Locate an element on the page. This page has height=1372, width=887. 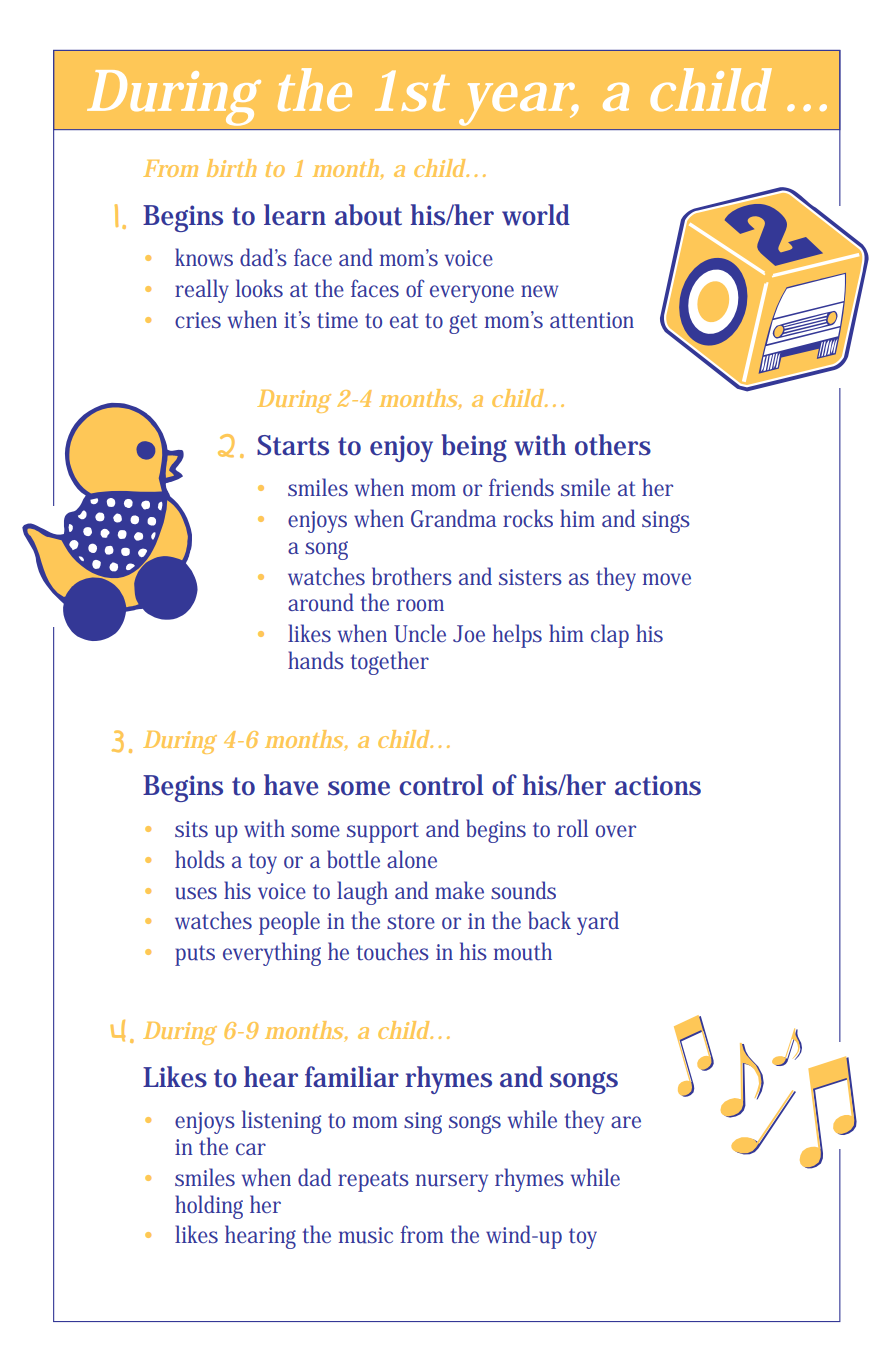
attention is located at coordinates (592, 320).
